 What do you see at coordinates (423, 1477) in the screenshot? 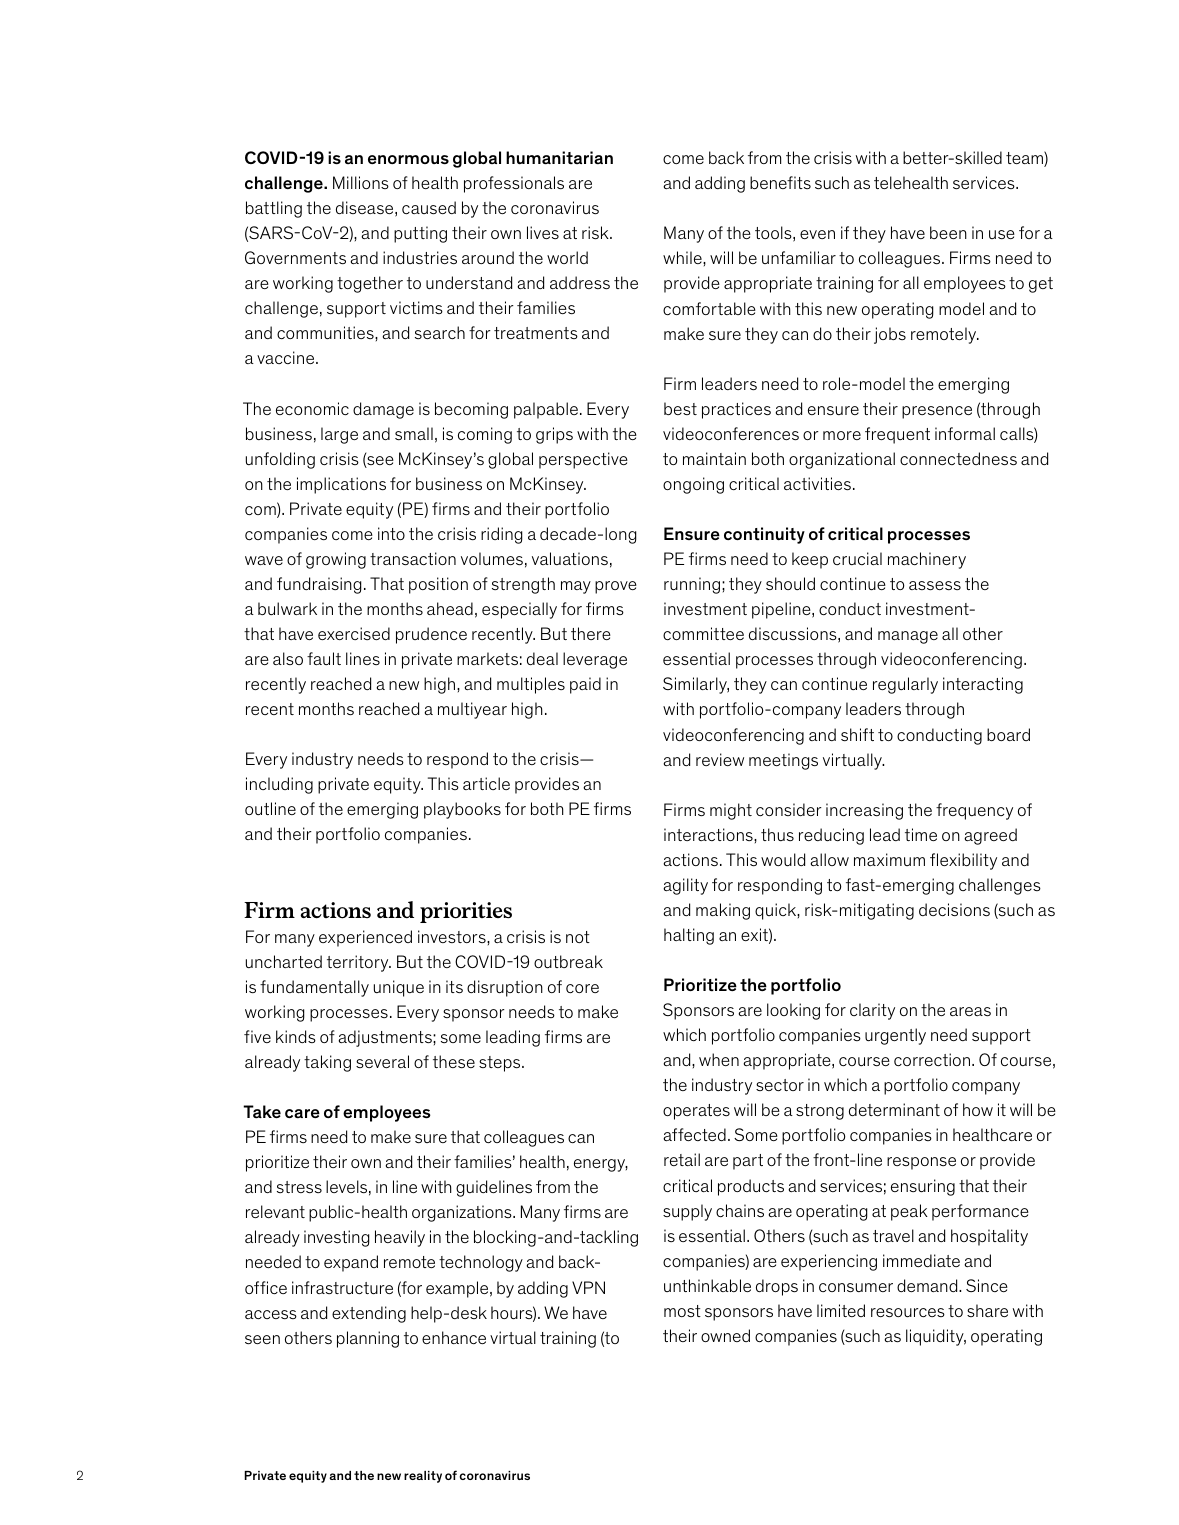
I see `reality` at bounding box center [423, 1477].
